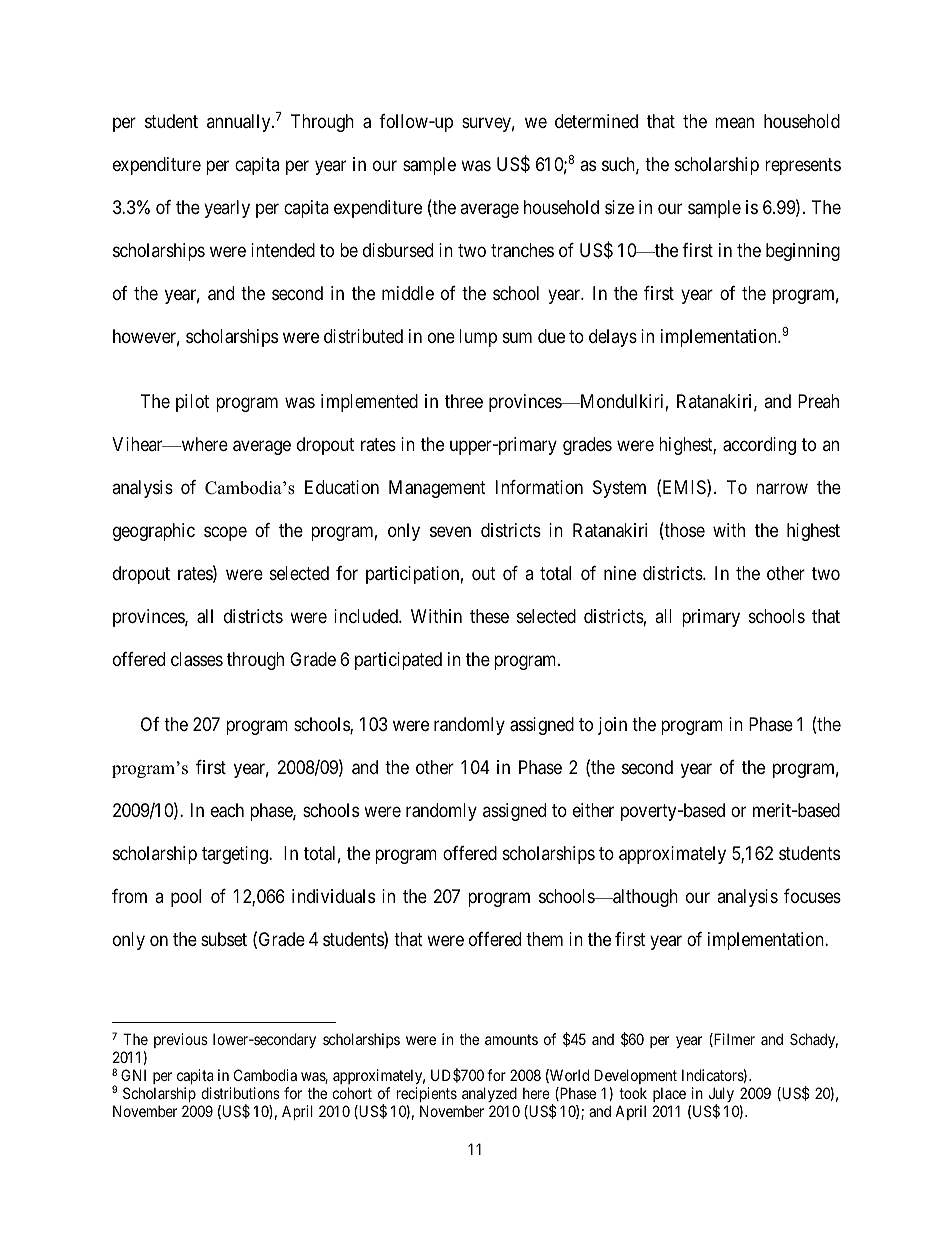 This screenshot has height=1233, width=952. I want to click on determined, so click(596, 121).
